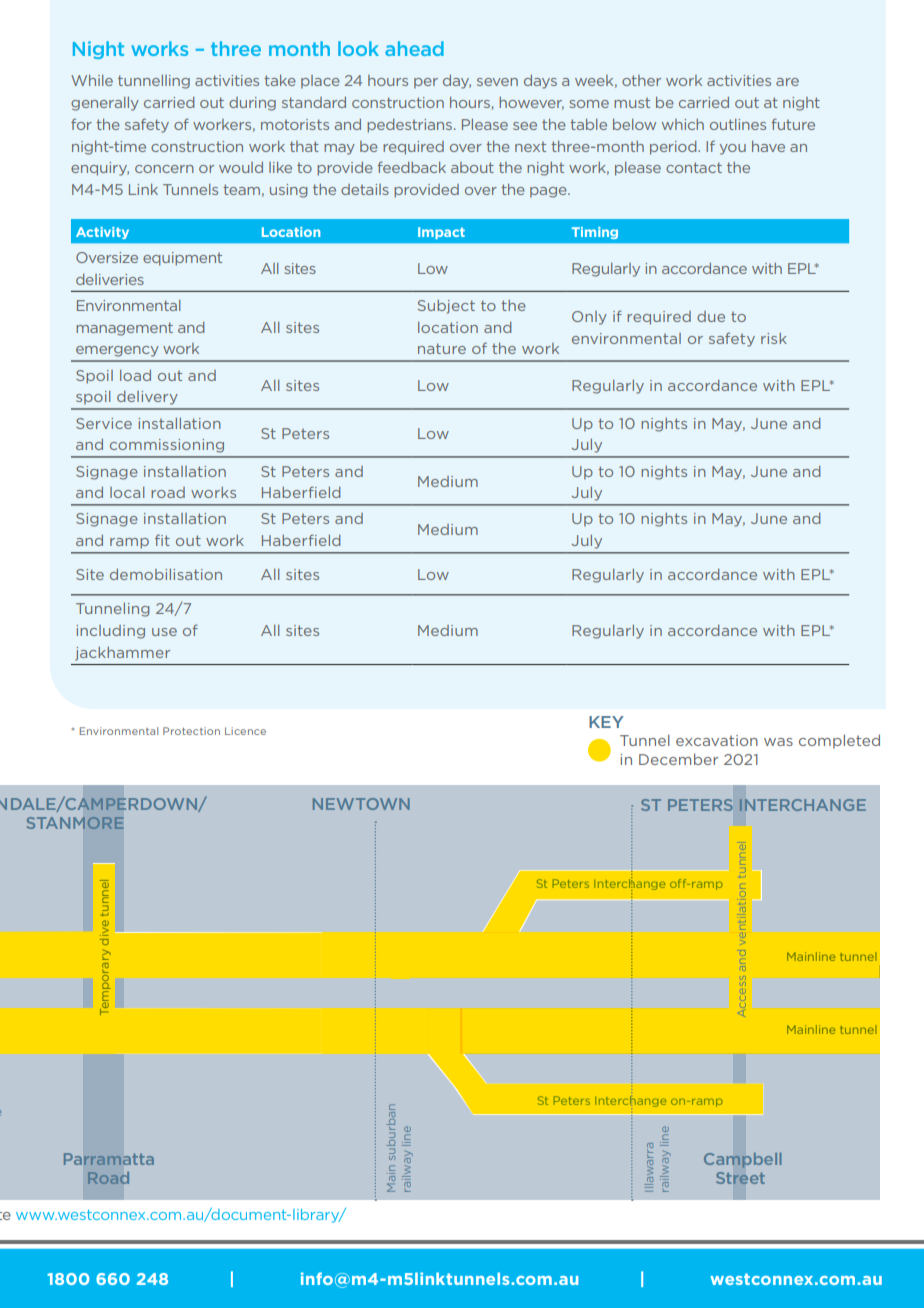 This screenshot has height=1308, width=924. I want to click on Campbell, so click(743, 1160).
